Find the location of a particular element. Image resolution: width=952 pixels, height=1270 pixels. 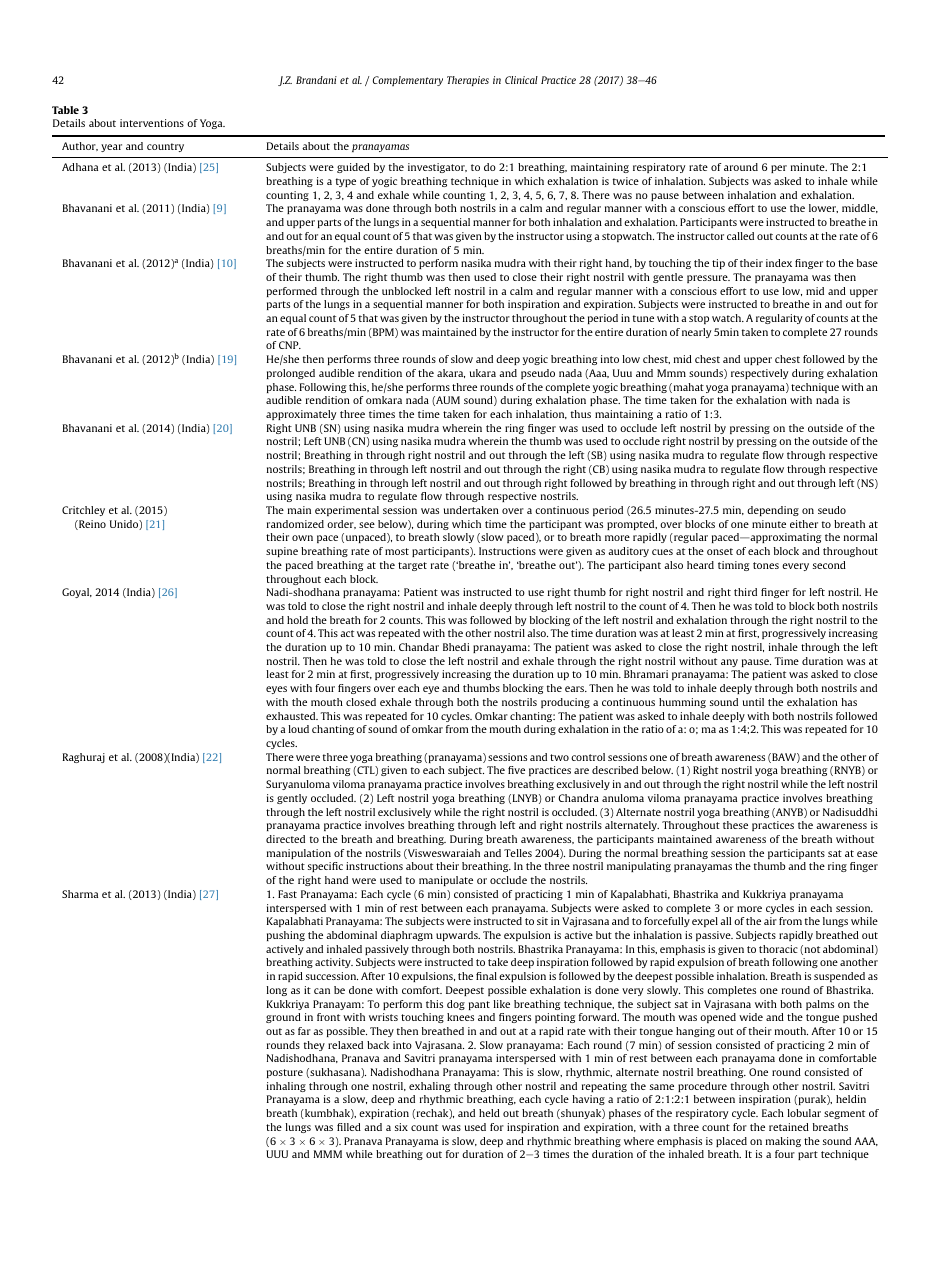

these is located at coordinates (735, 825).
